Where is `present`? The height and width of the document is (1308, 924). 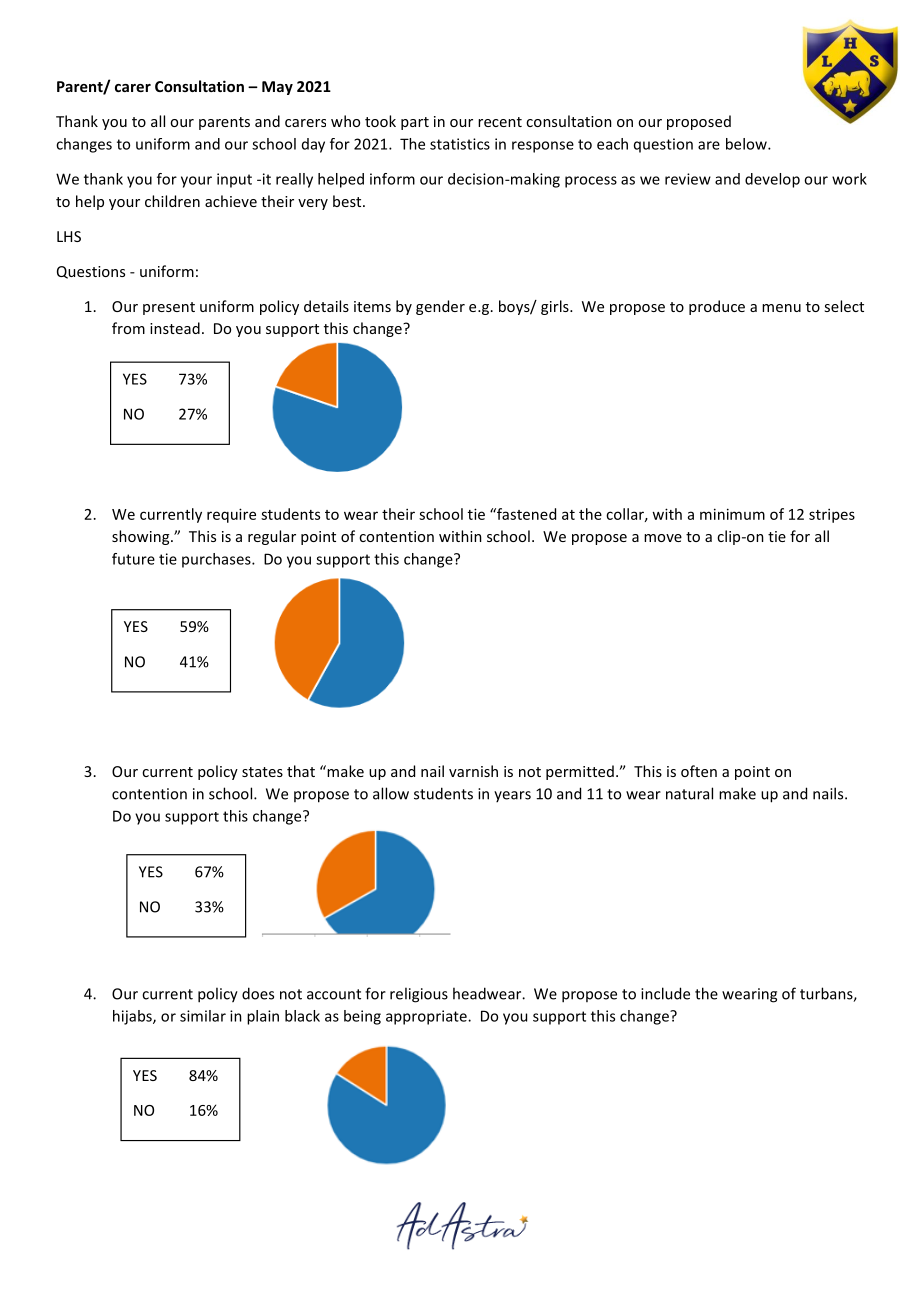 present is located at coordinates (169, 308).
